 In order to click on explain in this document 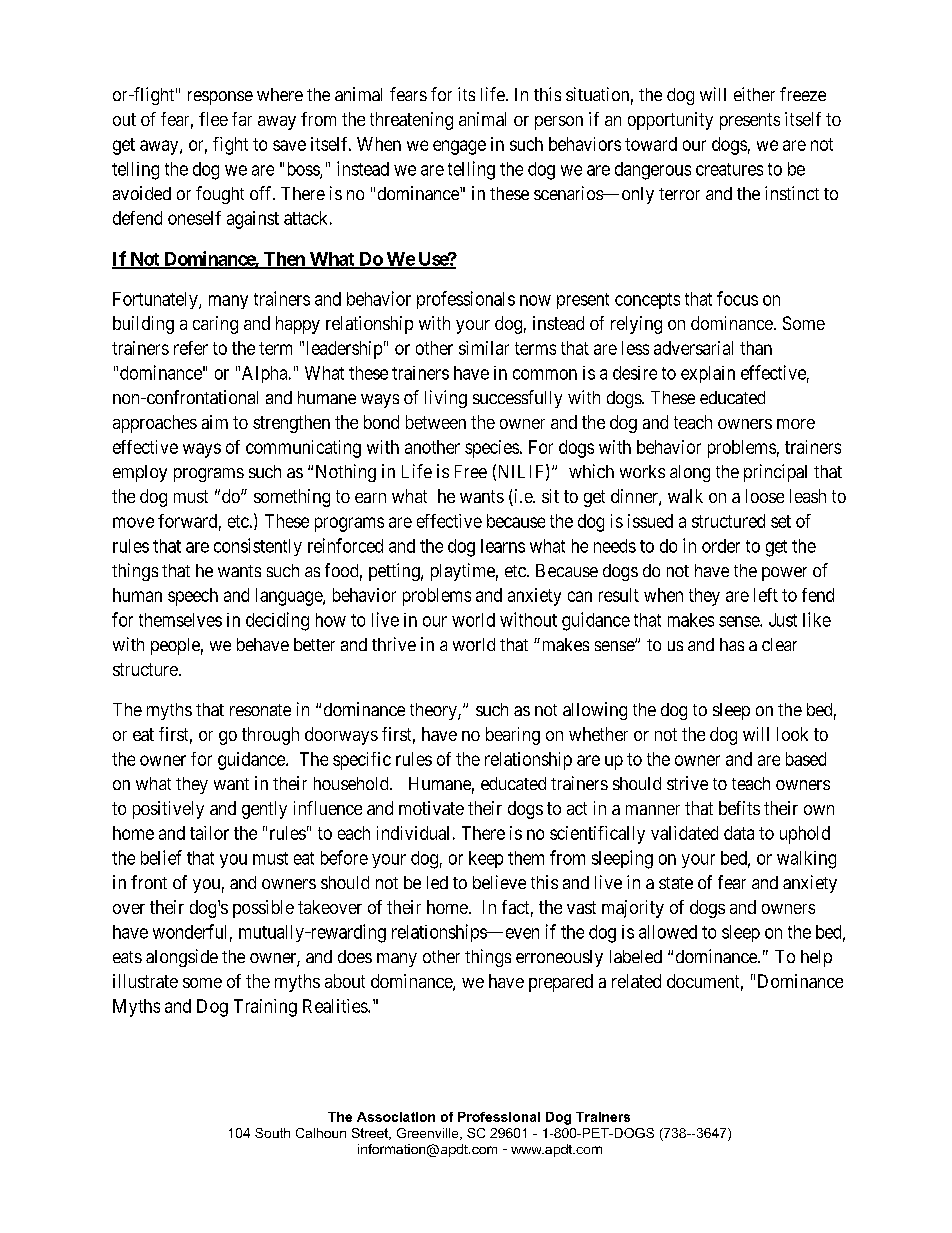, I will do `click(708, 374)`.
